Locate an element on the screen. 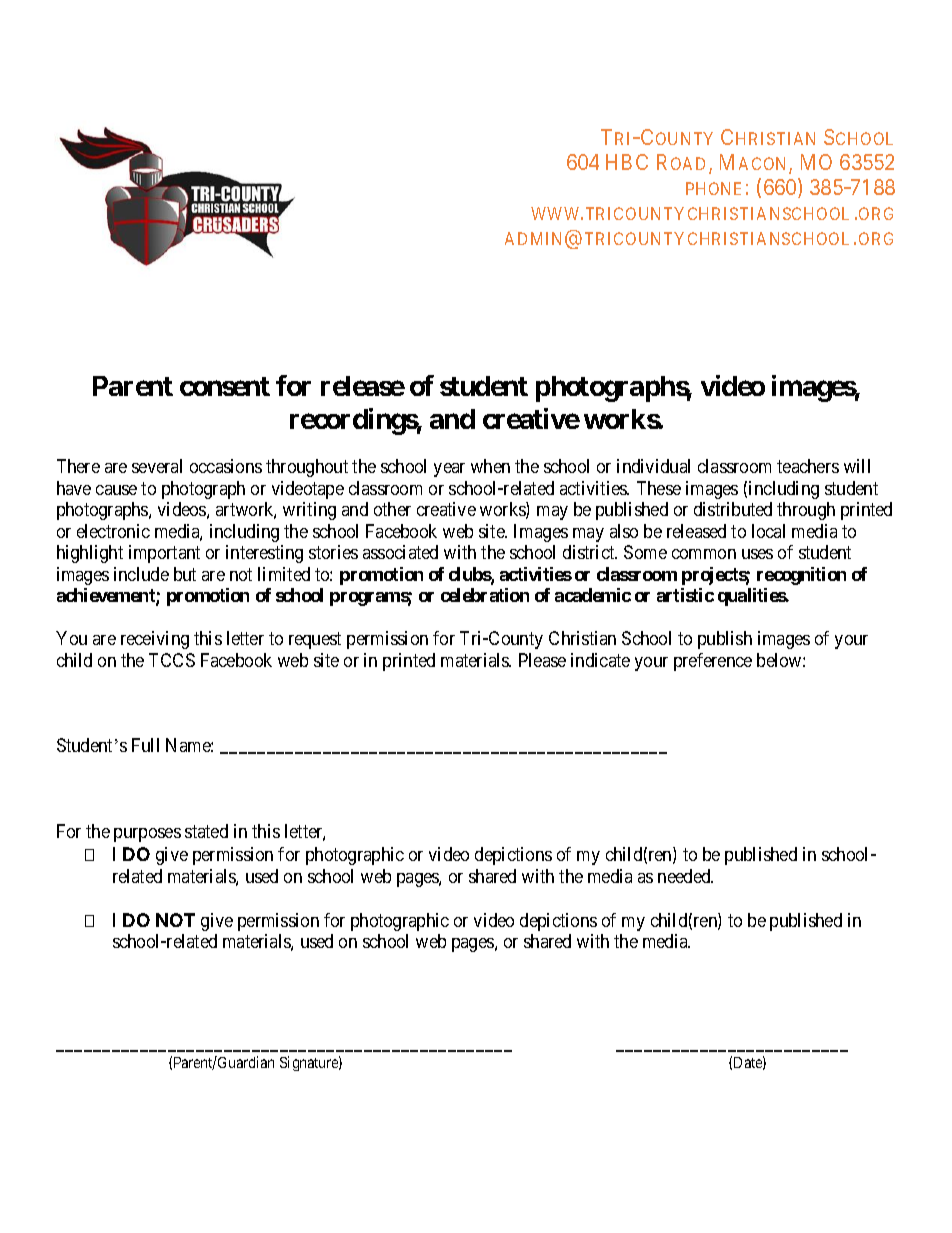  other is located at coordinates (392, 509).
